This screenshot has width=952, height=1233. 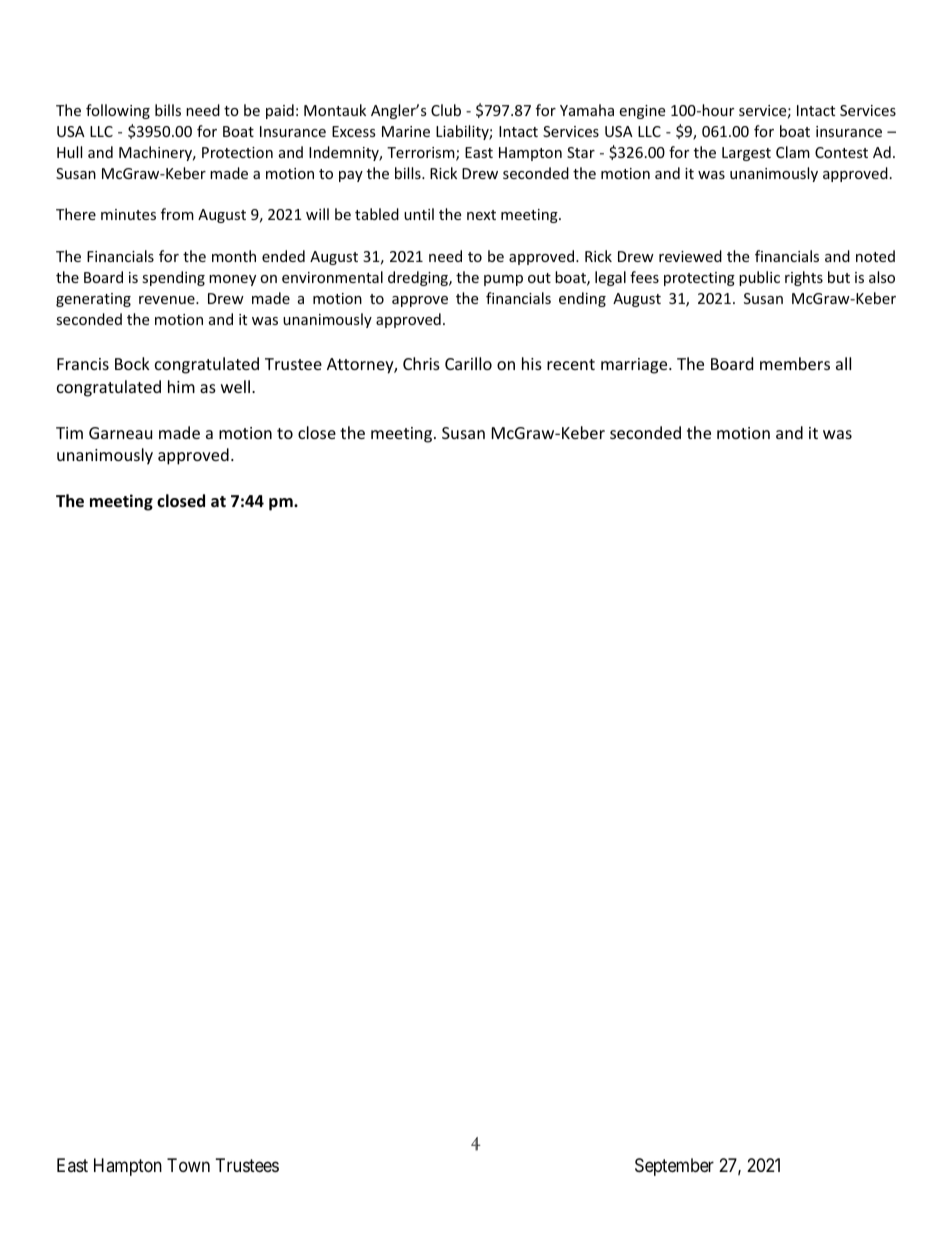 What do you see at coordinates (237, 386) in the screenshot?
I see `well` at bounding box center [237, 386].
